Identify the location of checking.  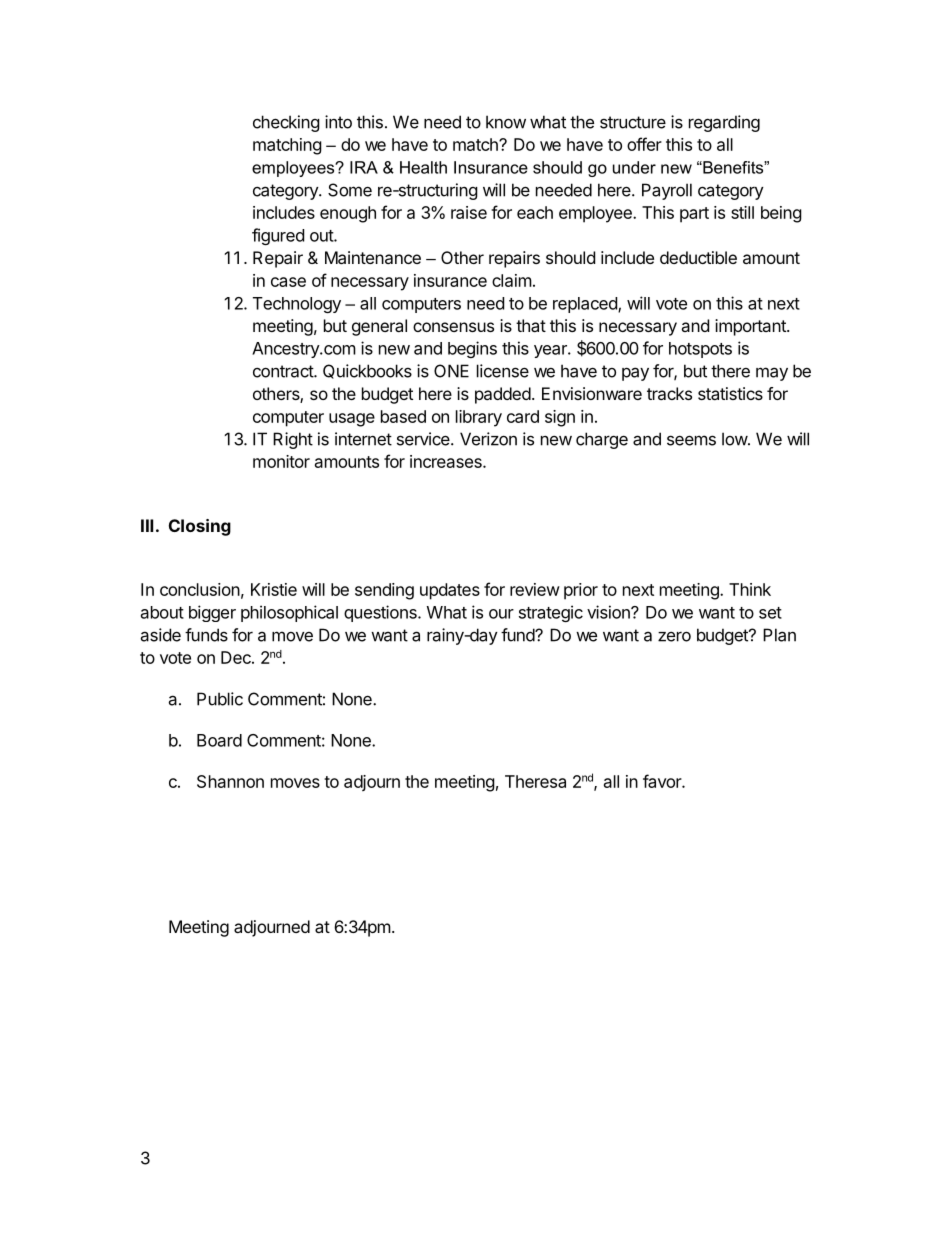
(286, 123).
